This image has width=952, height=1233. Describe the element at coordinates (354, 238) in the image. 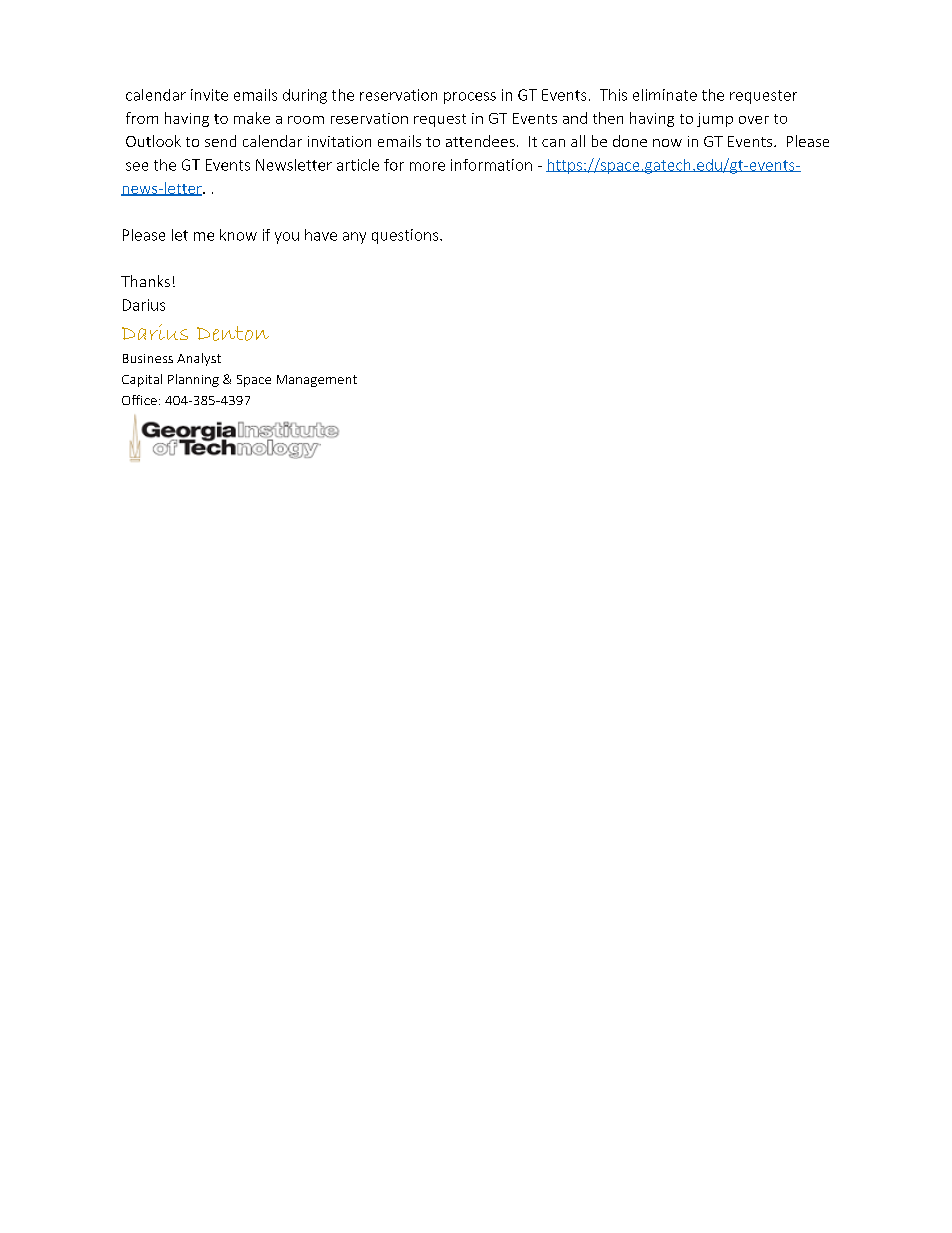

I see `any` at that location.
